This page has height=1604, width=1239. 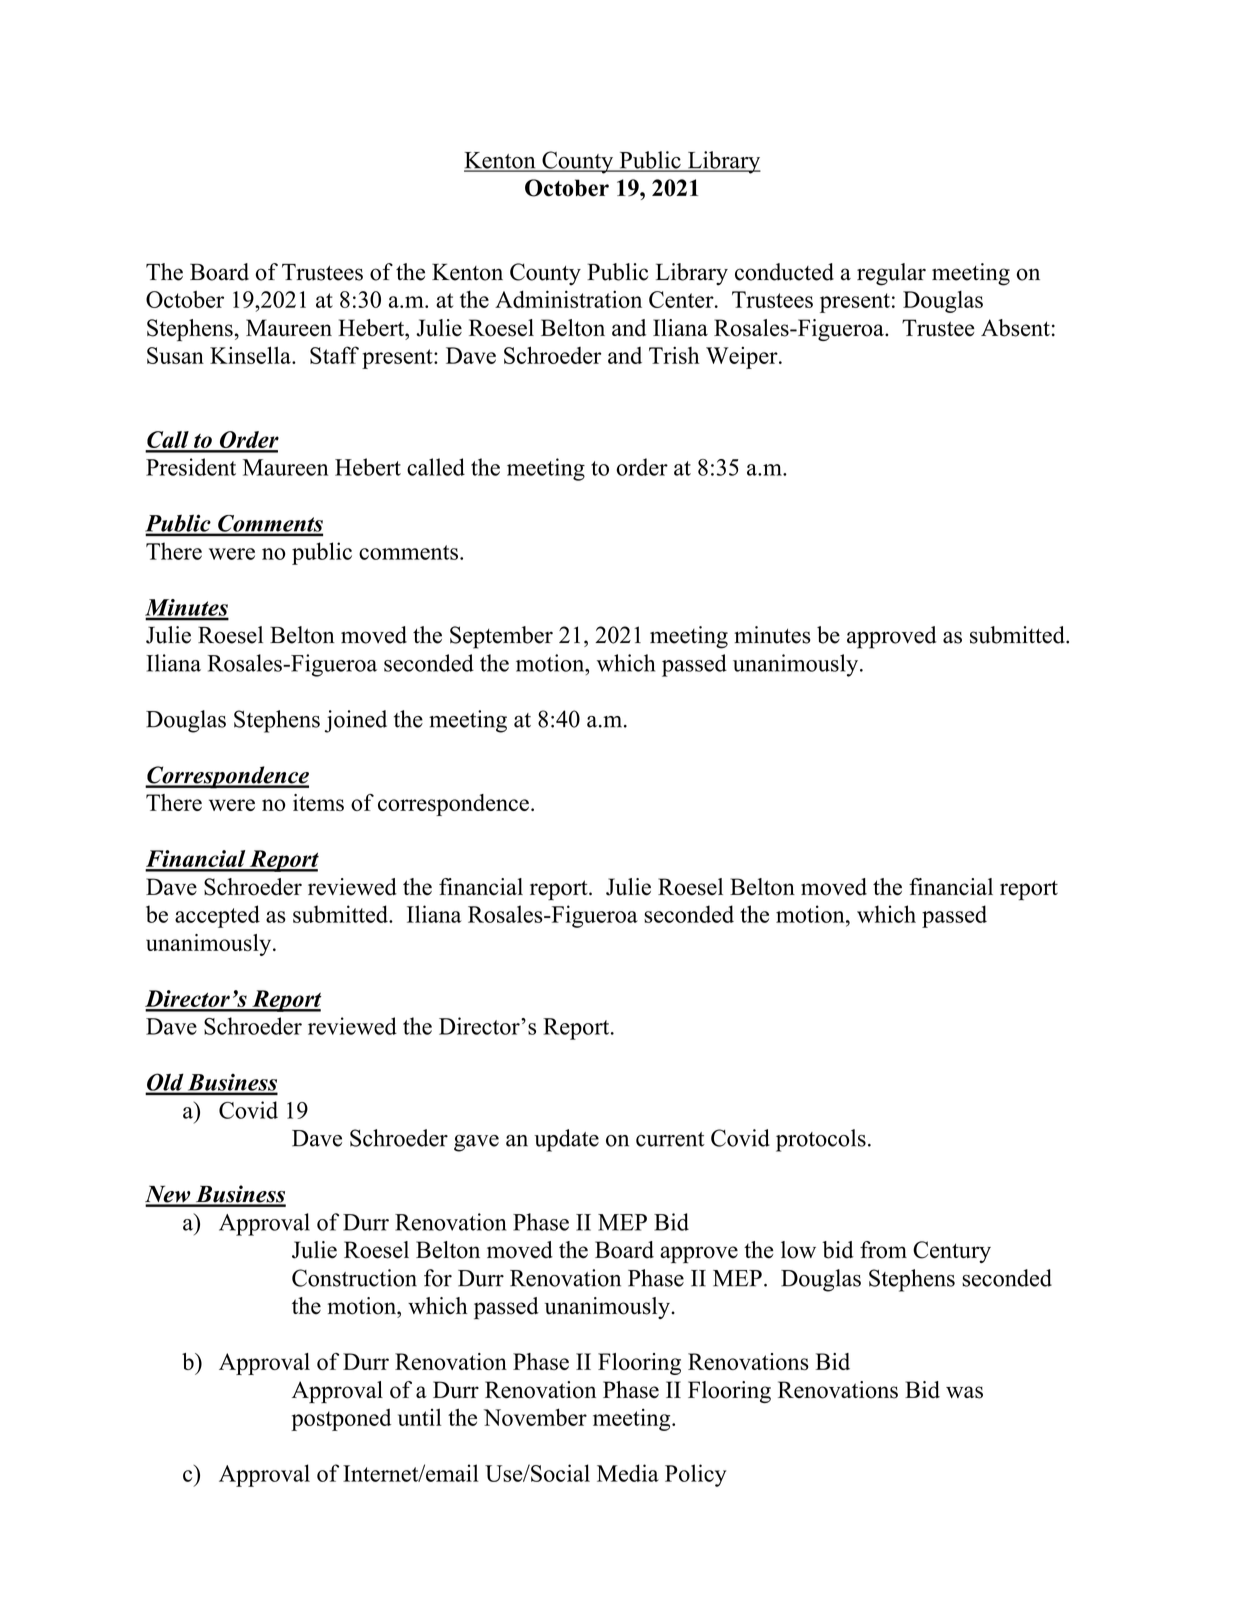 What do you see at coordinates (356, 721) in the page?
I see `joined` at bounding box center [356, 721].
